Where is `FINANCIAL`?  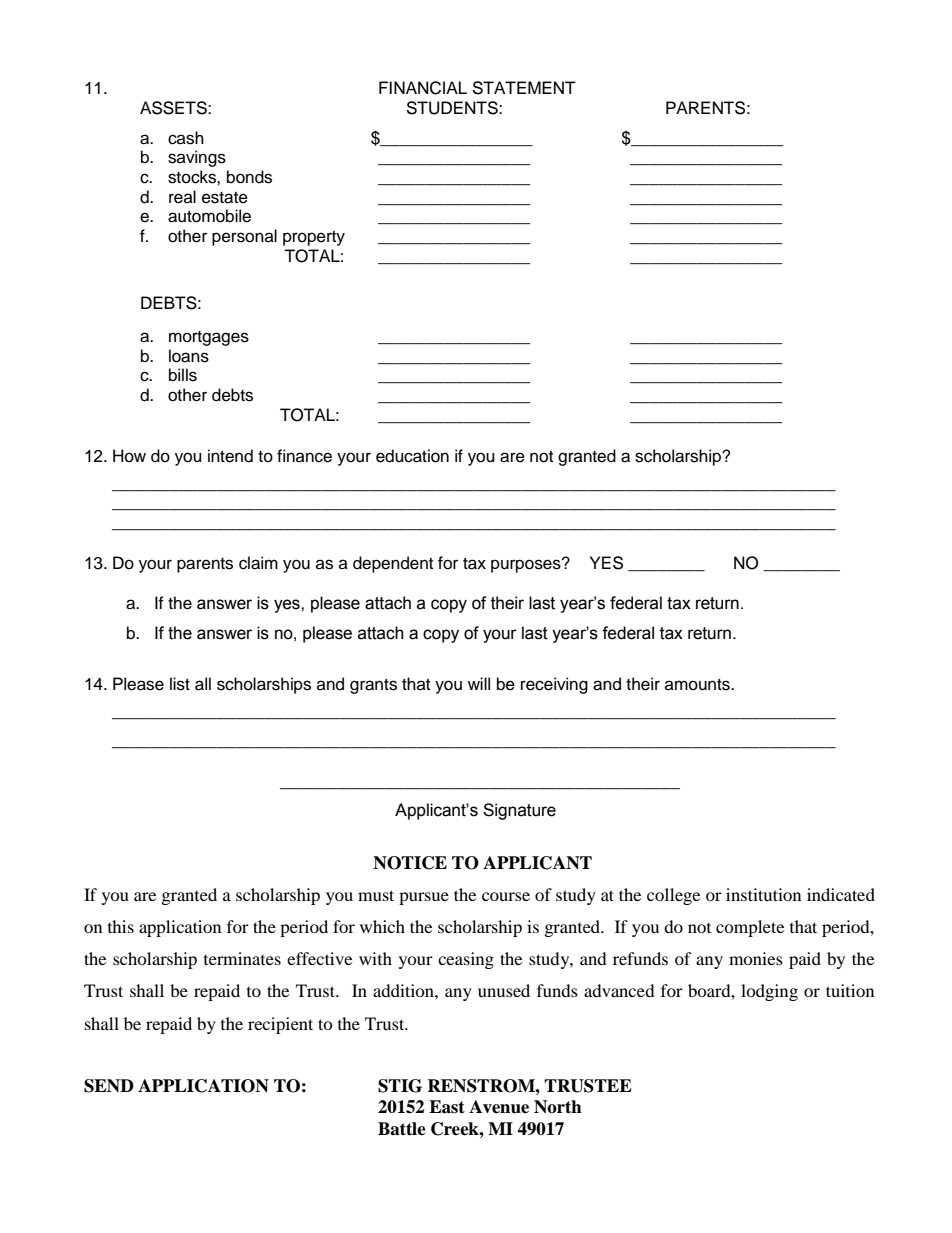
FINANCIAL is located at coordinates (423, 88).
